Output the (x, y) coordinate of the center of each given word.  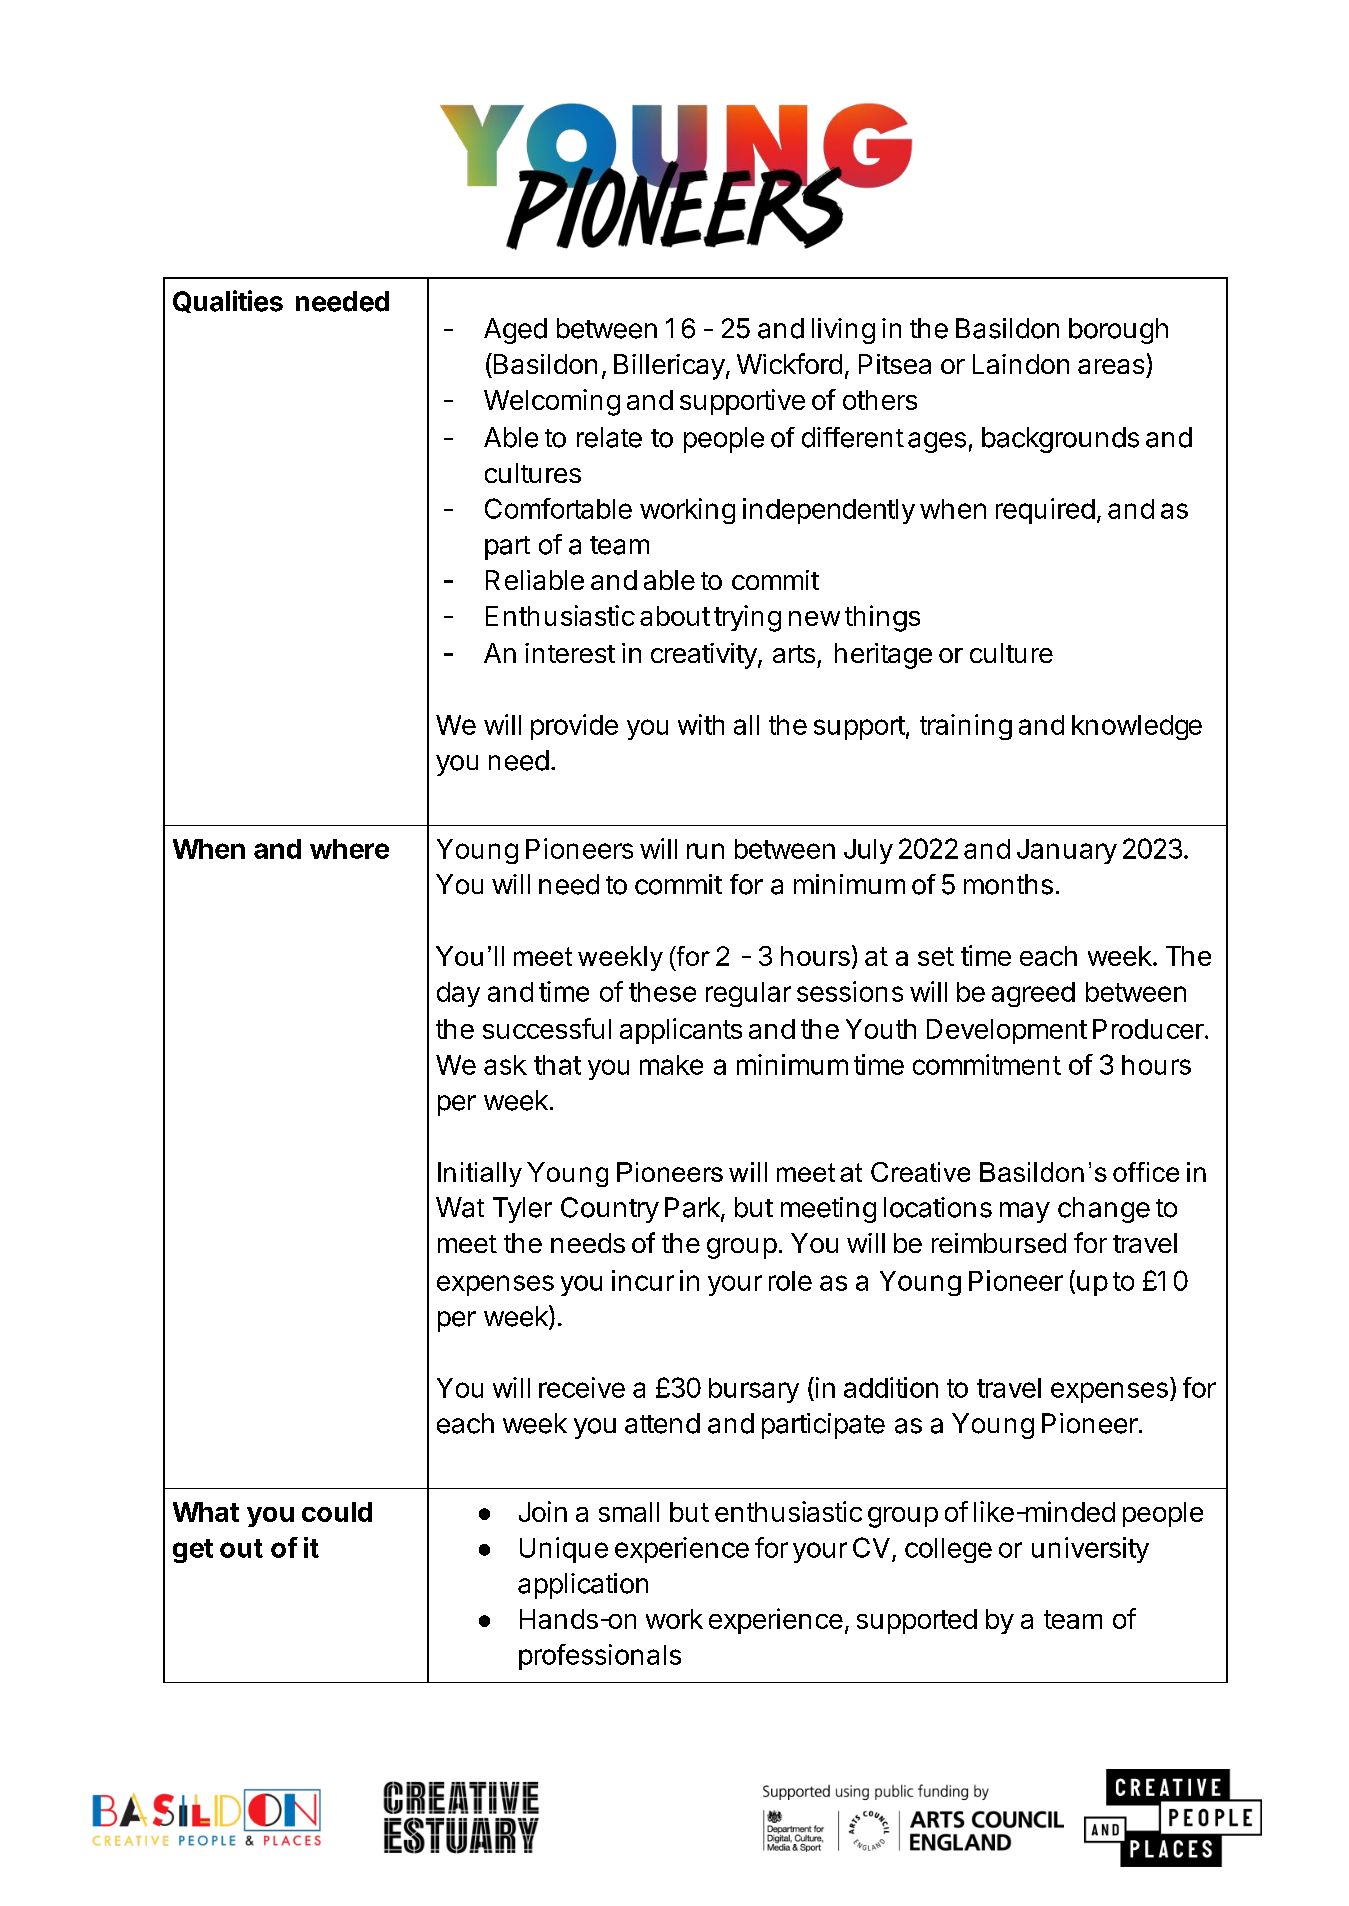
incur (643, 1280)
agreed (1033, 994)
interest (570, 653)
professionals (600, 1657)
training (966, 727)
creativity (705, 656)
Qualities (228, 301)
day (458, 994)
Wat (460, 1207)
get (193, 1551)
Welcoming (552, 402)
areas (1111, 366)
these (662, 992)
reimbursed (999, 1243)
